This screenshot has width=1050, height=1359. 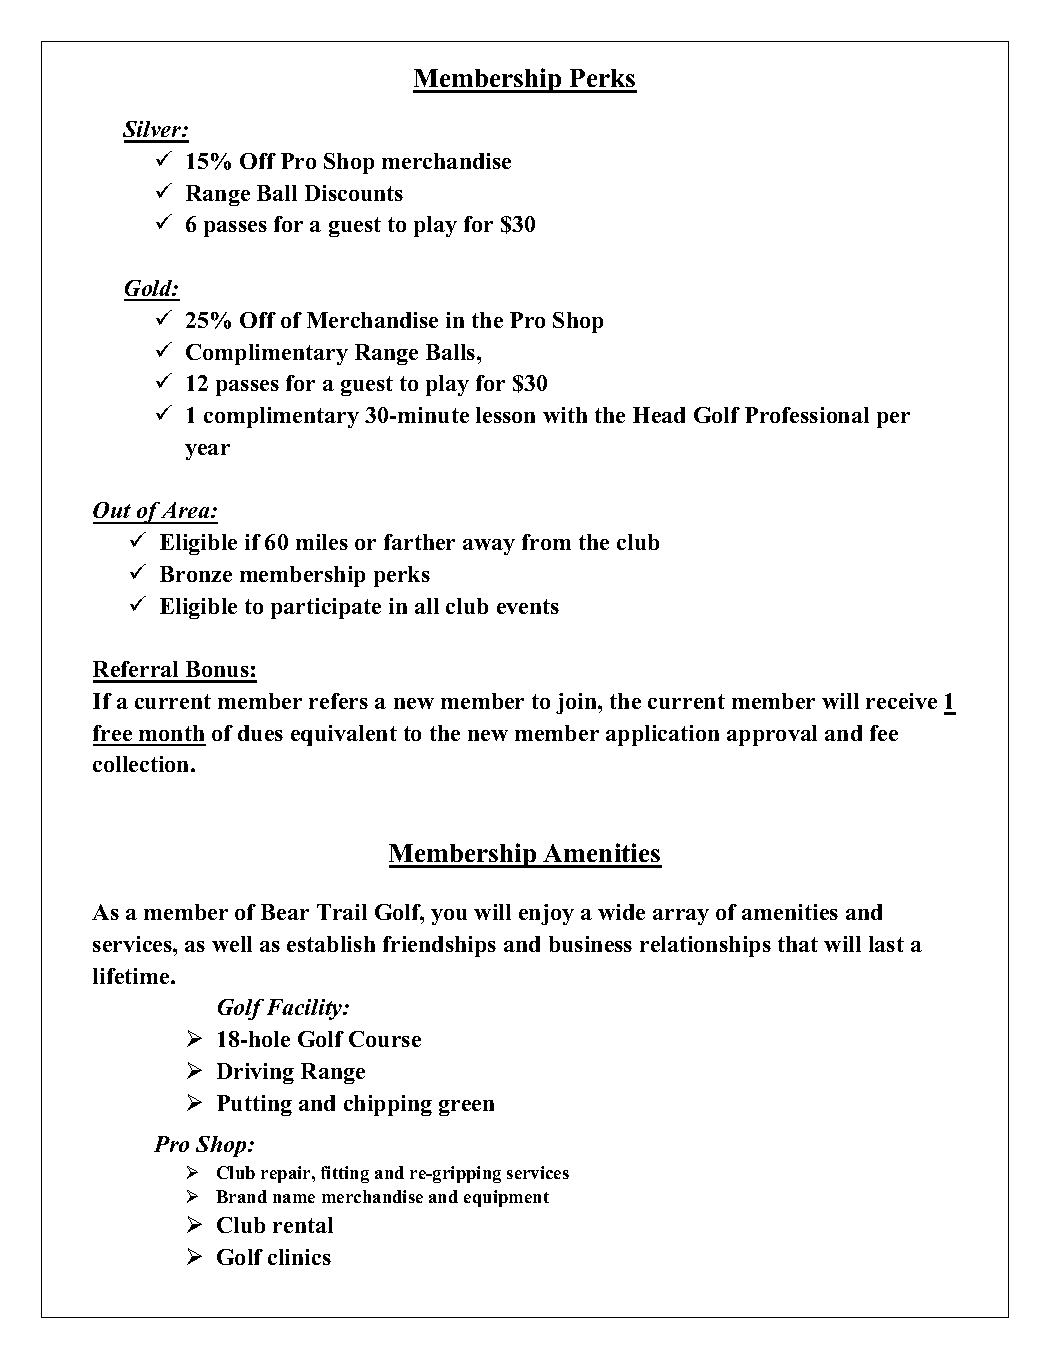 I want to click on Discounts, so click(x=354, y=193).
